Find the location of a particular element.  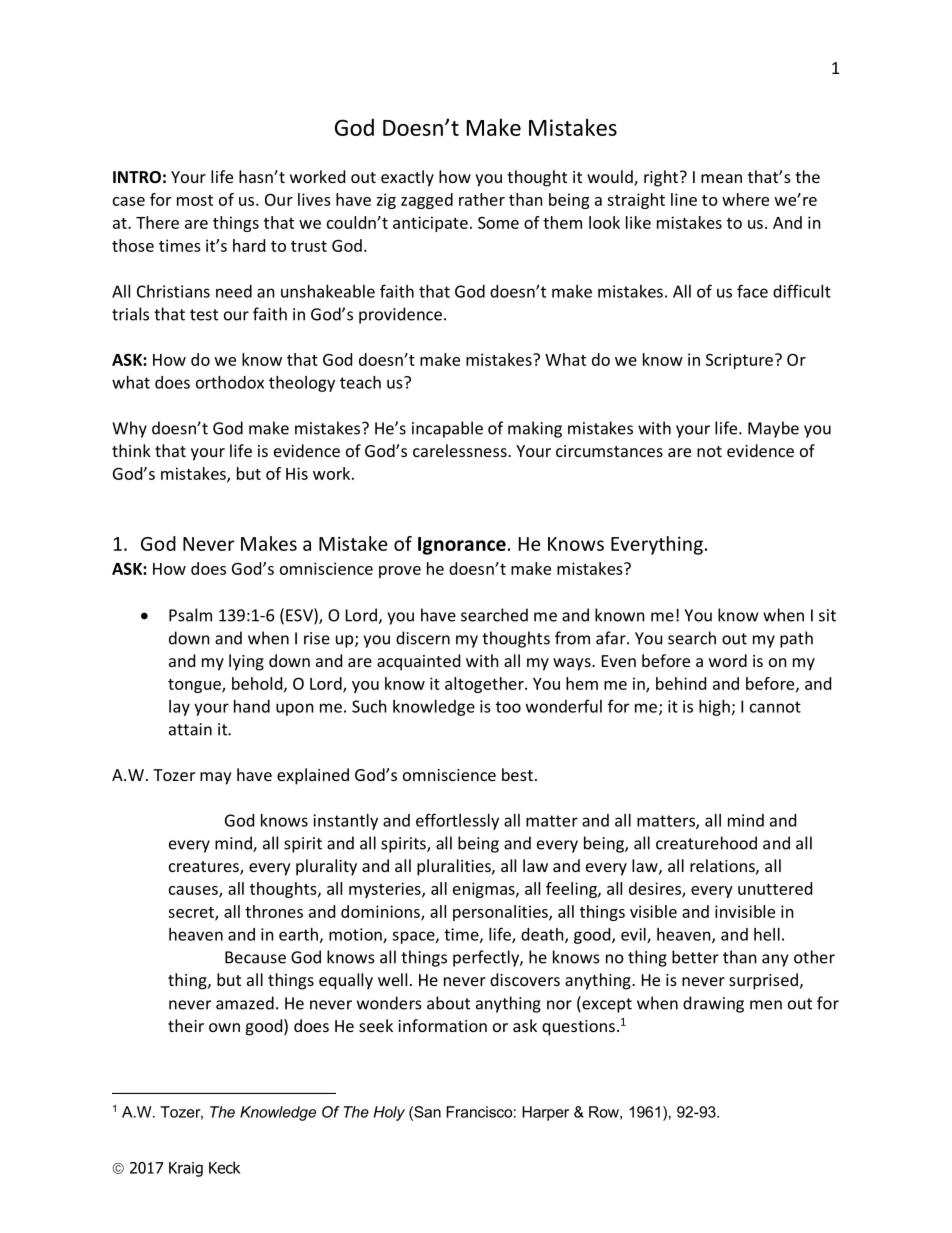

most is located at coordinates (195, 200).
